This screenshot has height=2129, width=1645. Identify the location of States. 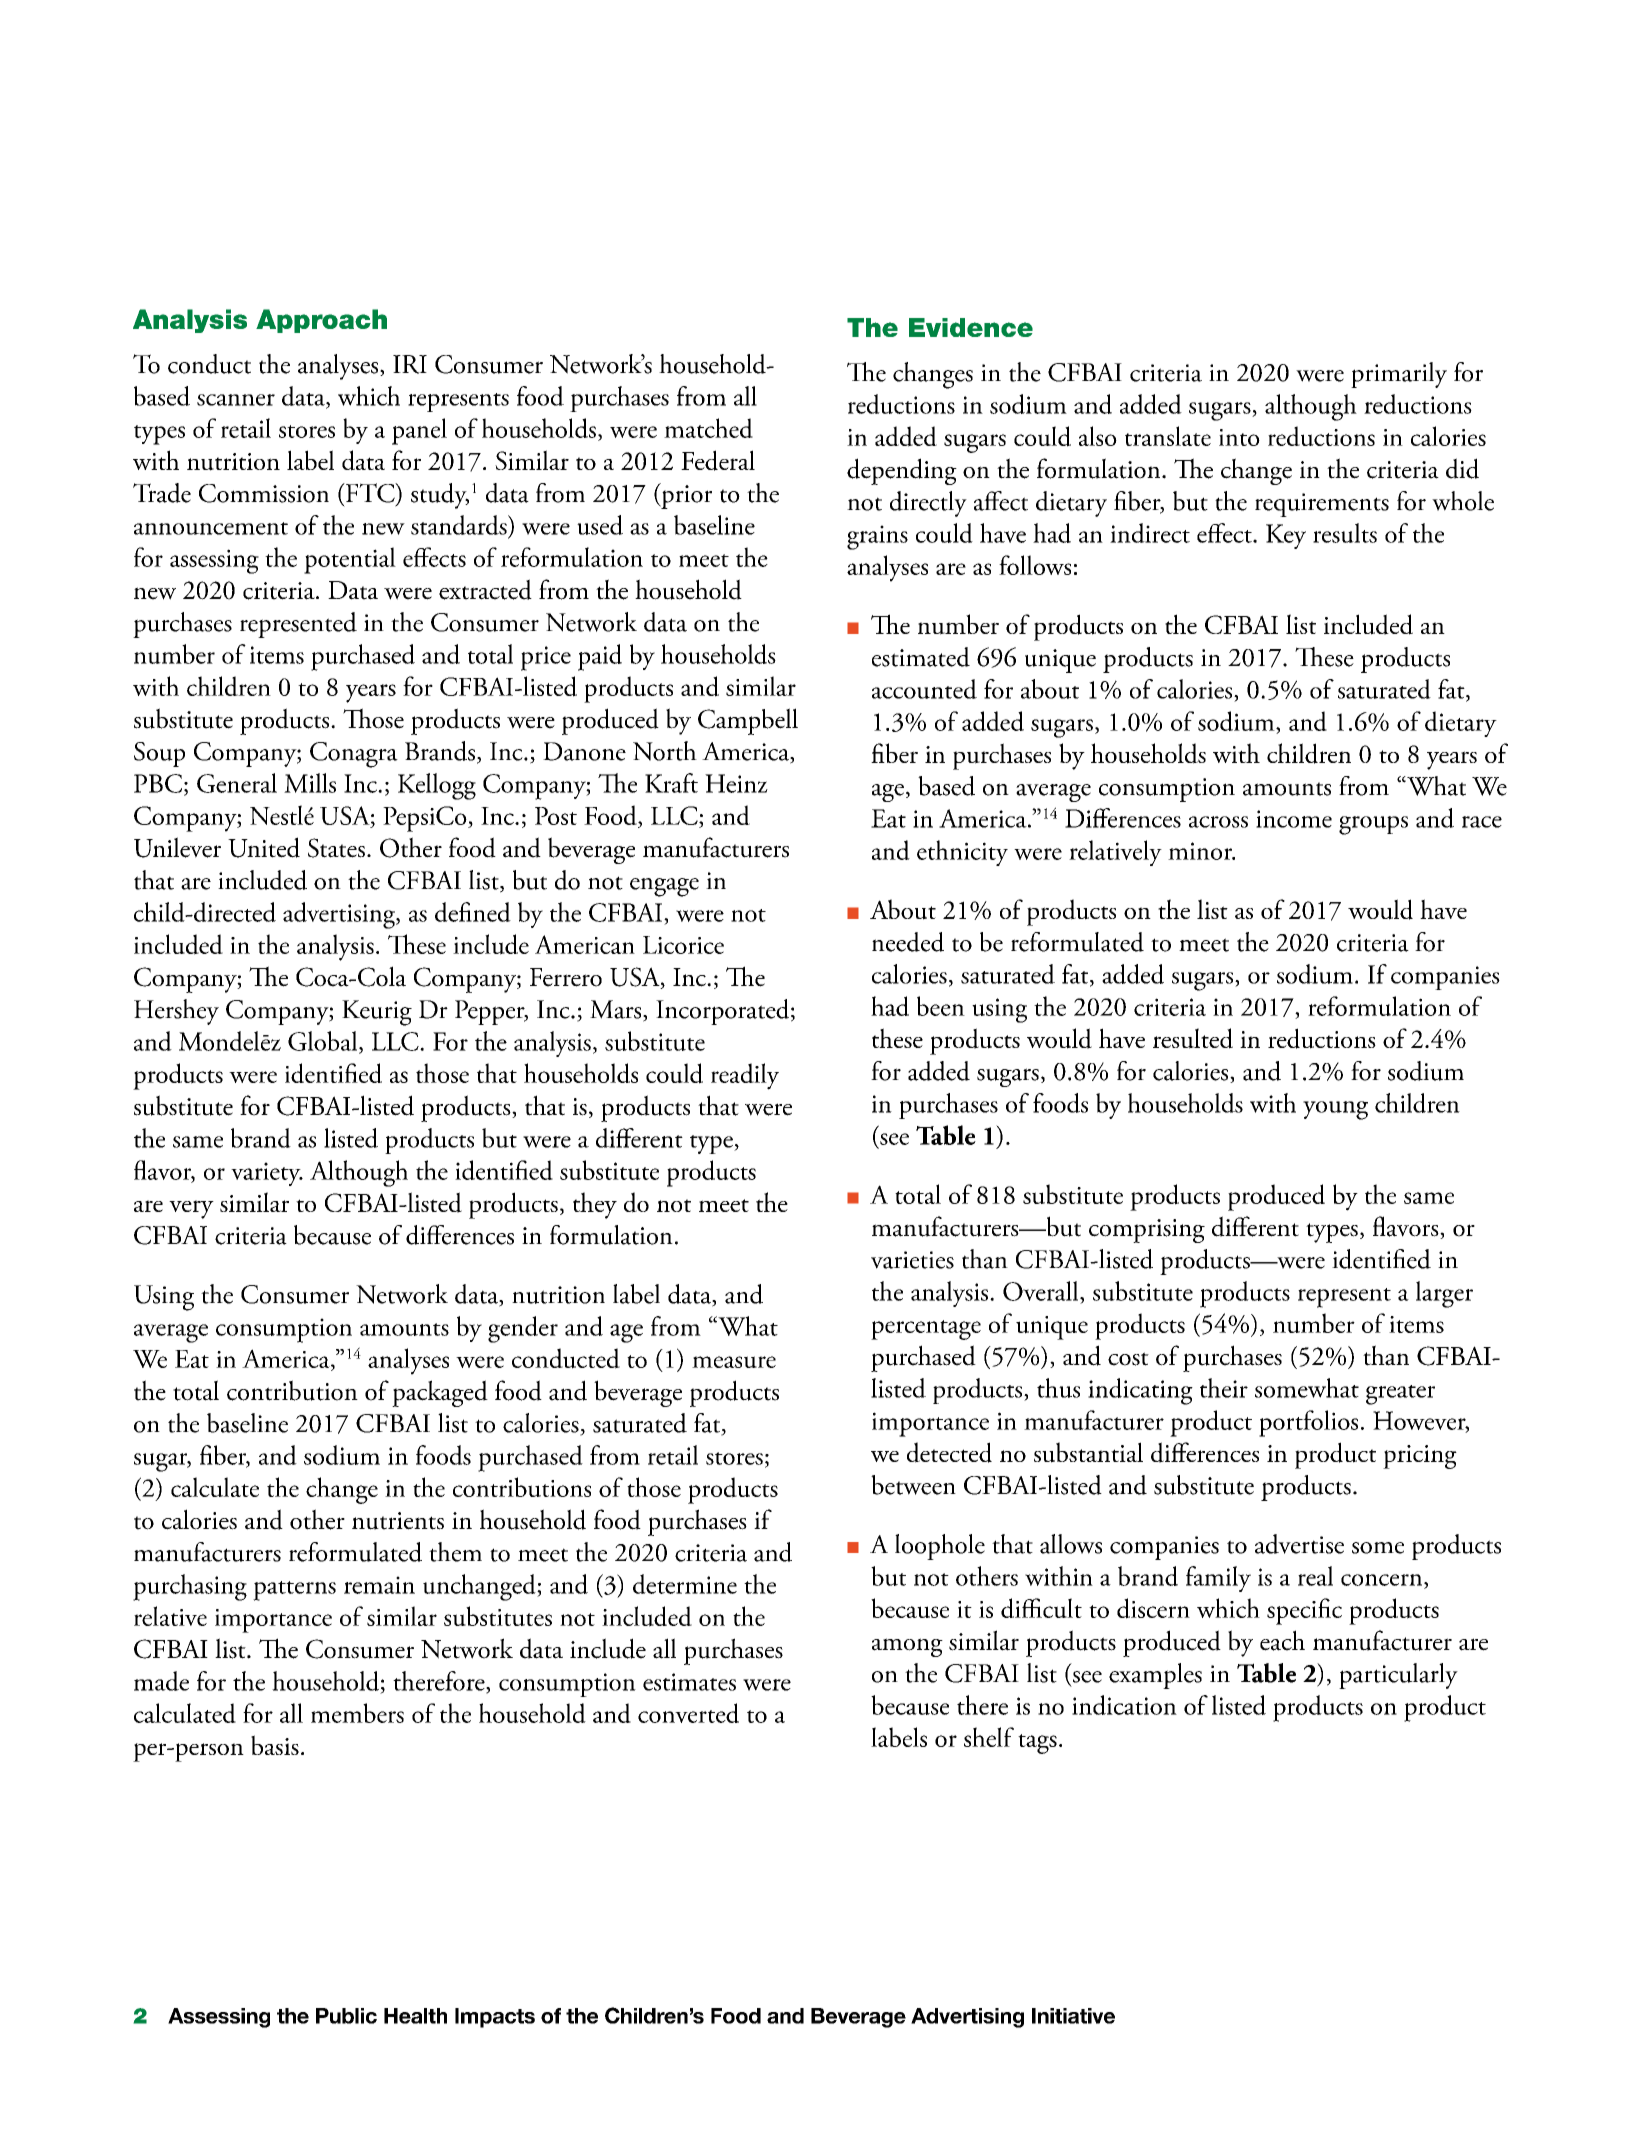
(336, 848).
